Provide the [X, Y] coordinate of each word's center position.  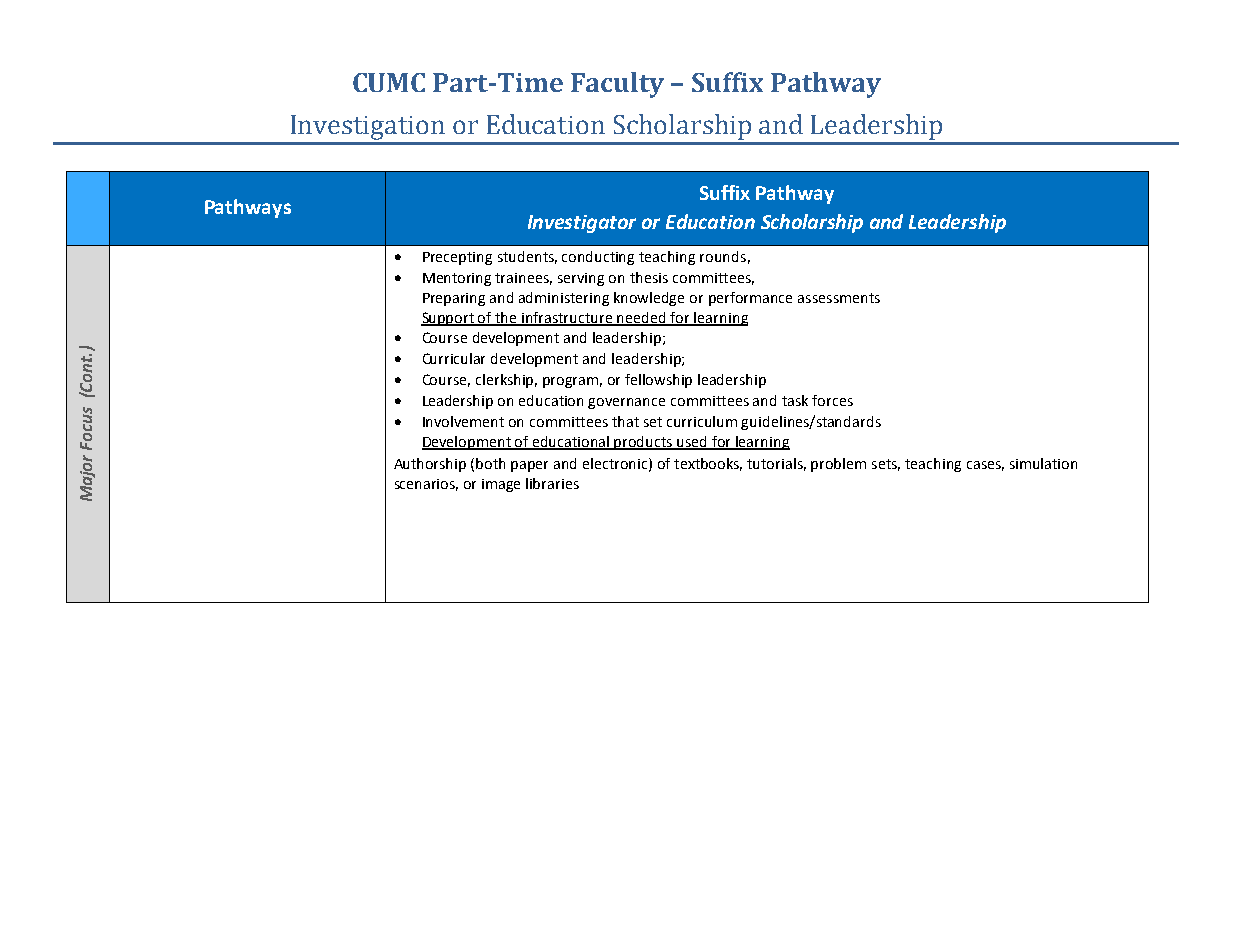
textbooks [708, 464]
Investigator [582, 224]
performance [750, 299]
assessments [839, 298]
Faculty [617, 85]
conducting [598, 258]
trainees [523, 279]
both [490, 463]
